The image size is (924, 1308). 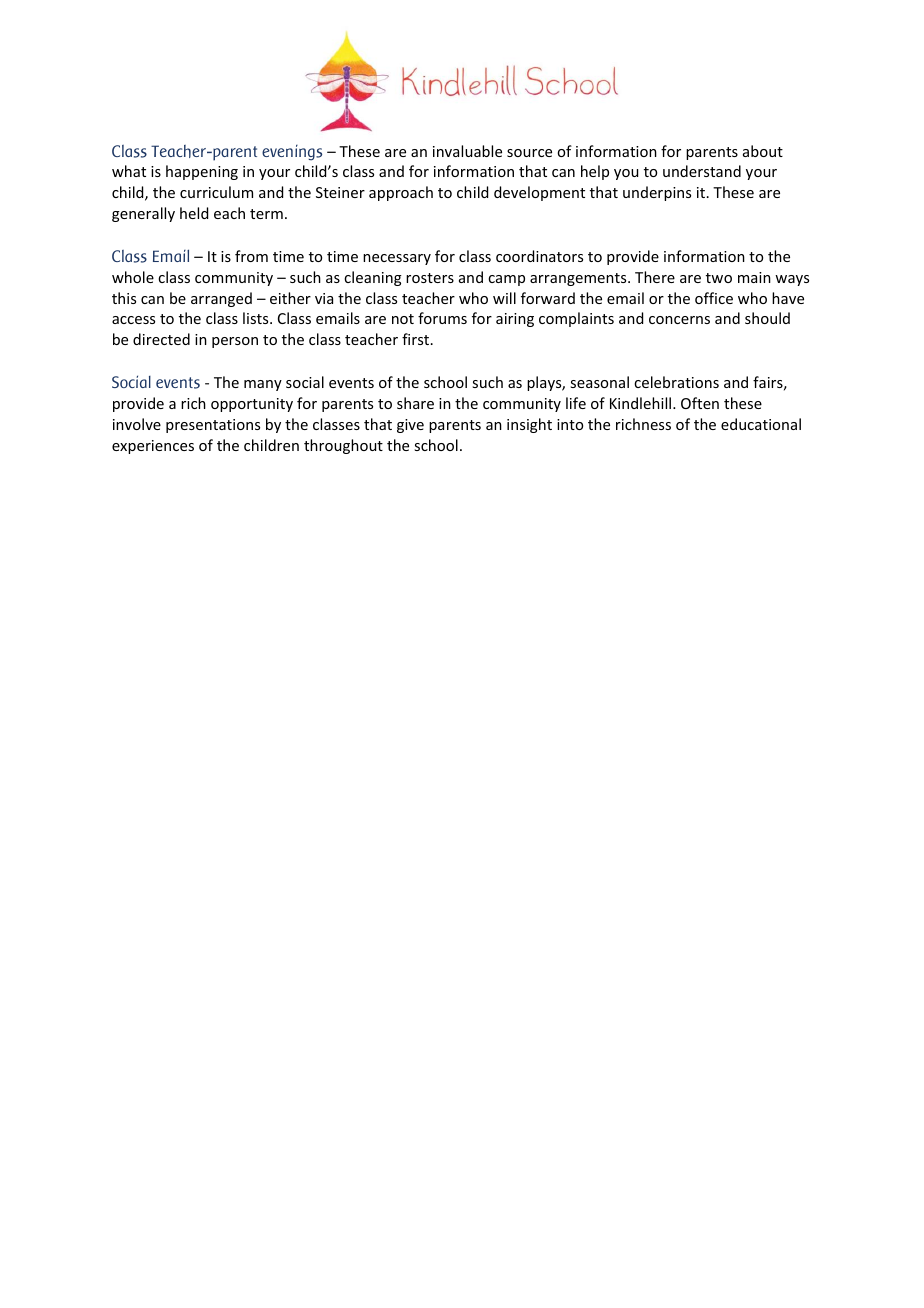 What do you see at coordinates (719, 278) in the image?
I see `two` at bounding box center [719, 278].
